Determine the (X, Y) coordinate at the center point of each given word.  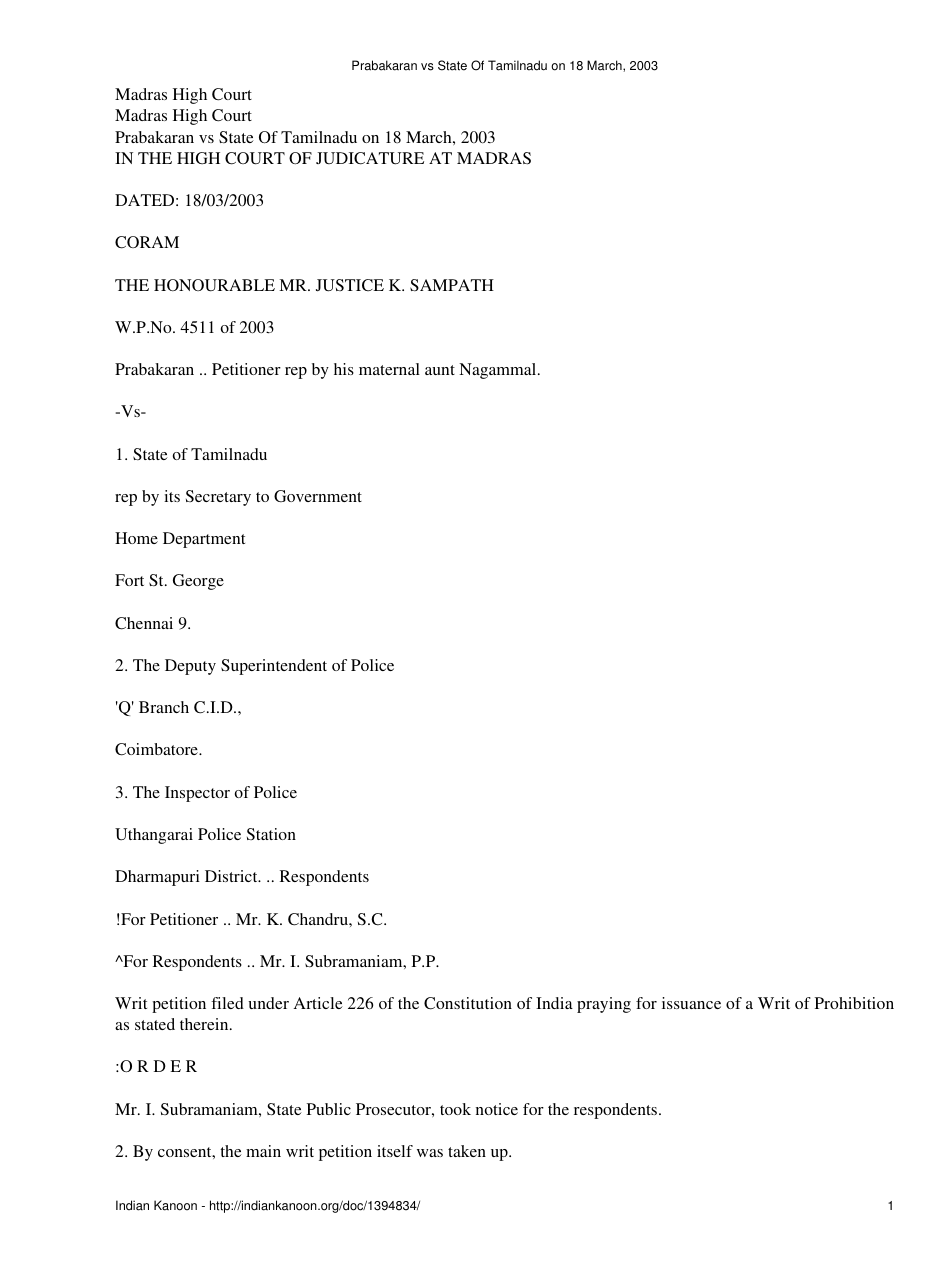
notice (497, 1109)
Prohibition (854, 1003)
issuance (691, 1003)
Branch (164, 707)
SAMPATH (452, 285)
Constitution (468, 1003)
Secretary (218, 498)
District (232, 876)
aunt (440, 370)
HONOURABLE (214, 285)
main (263, 1151)
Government (318, 496)
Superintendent (274, 667)
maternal (389, 369)
